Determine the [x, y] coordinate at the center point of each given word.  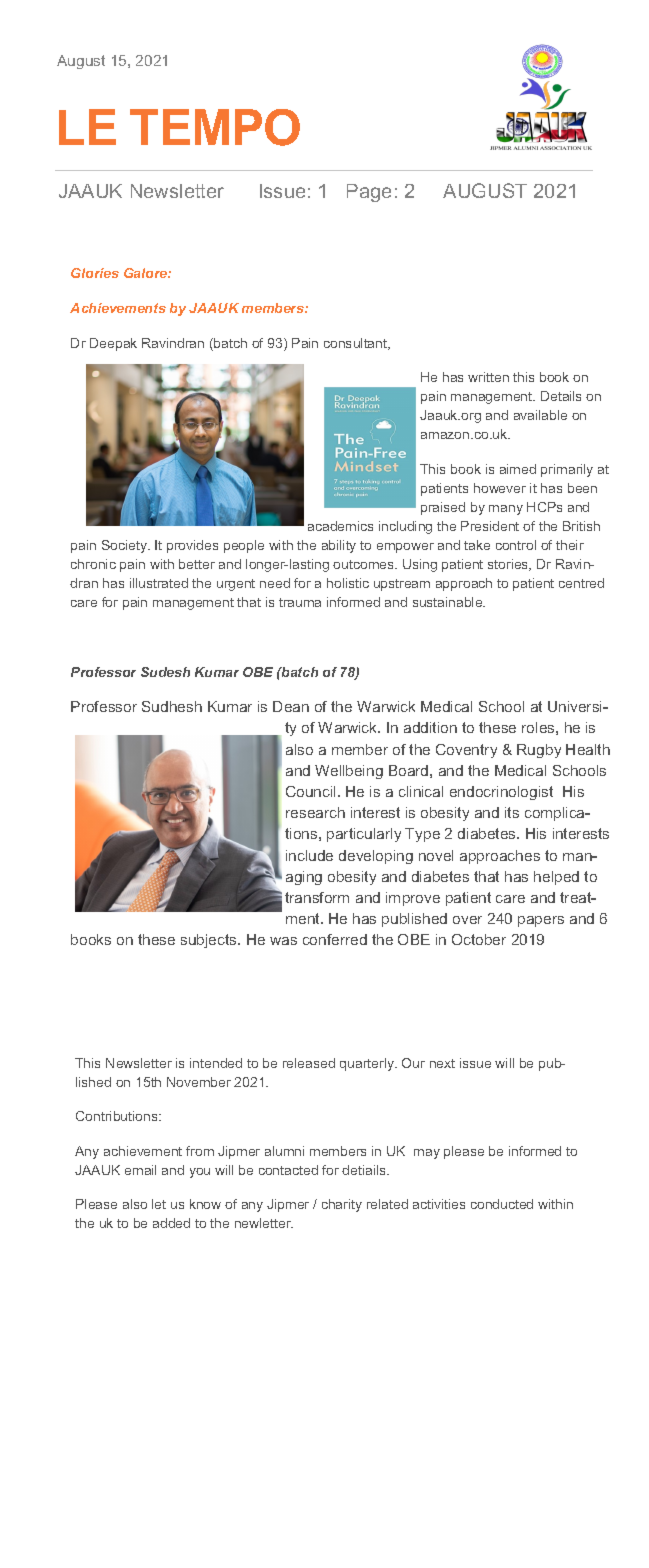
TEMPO [215, 127]
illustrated [159, 583]
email [140, 1170]
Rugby [539, 751]
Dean [291, 706]
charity [342, 1205]
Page [369, 193]
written [488, 377]
